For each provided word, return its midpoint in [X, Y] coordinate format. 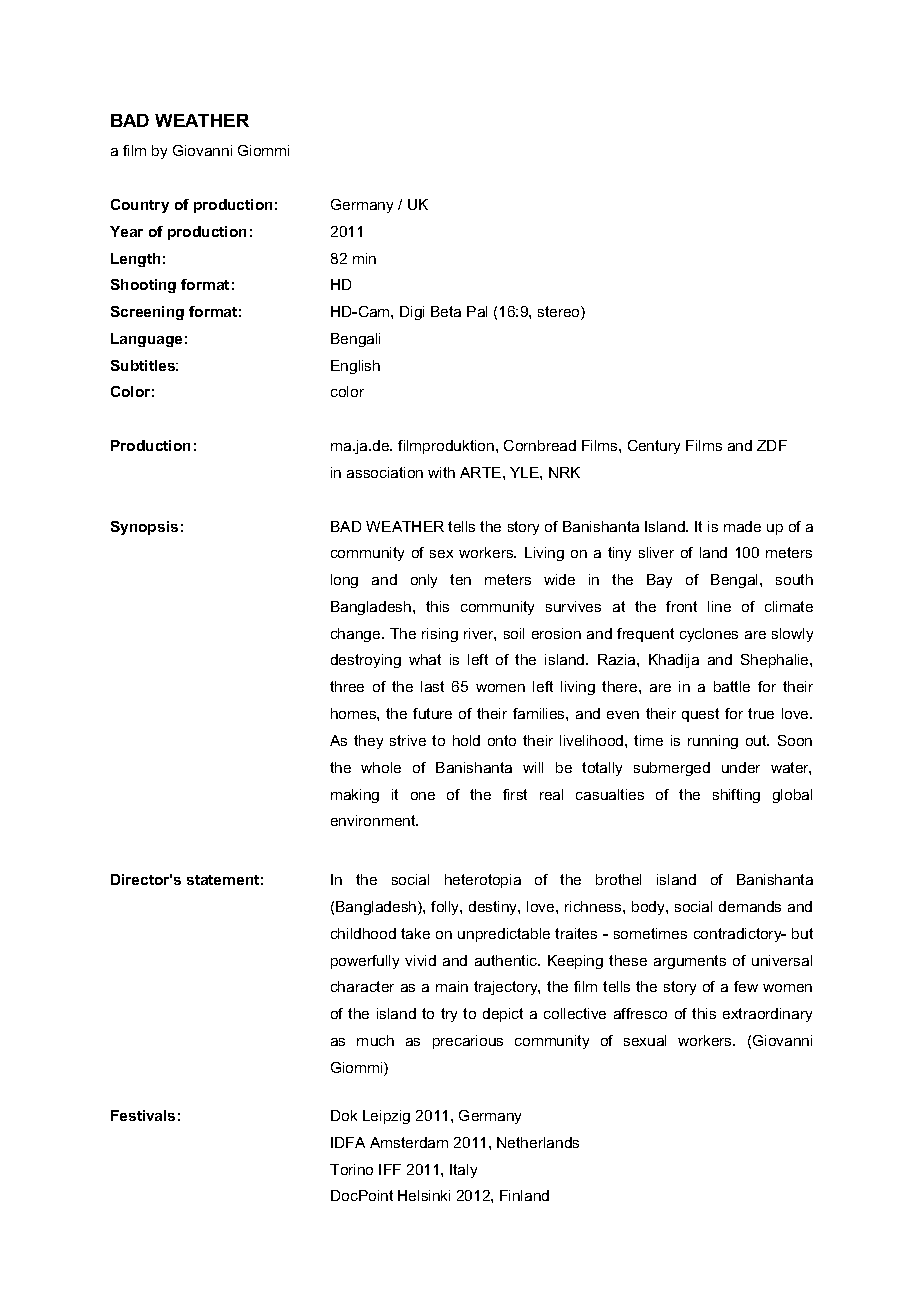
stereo [560, 313]
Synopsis [144, 528]
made [742, 526]
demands [750, 906]
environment [374, 820]
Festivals [143, 1115]
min [364, 258]
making [355, 796]
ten [460, 579]
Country [140, 206]
